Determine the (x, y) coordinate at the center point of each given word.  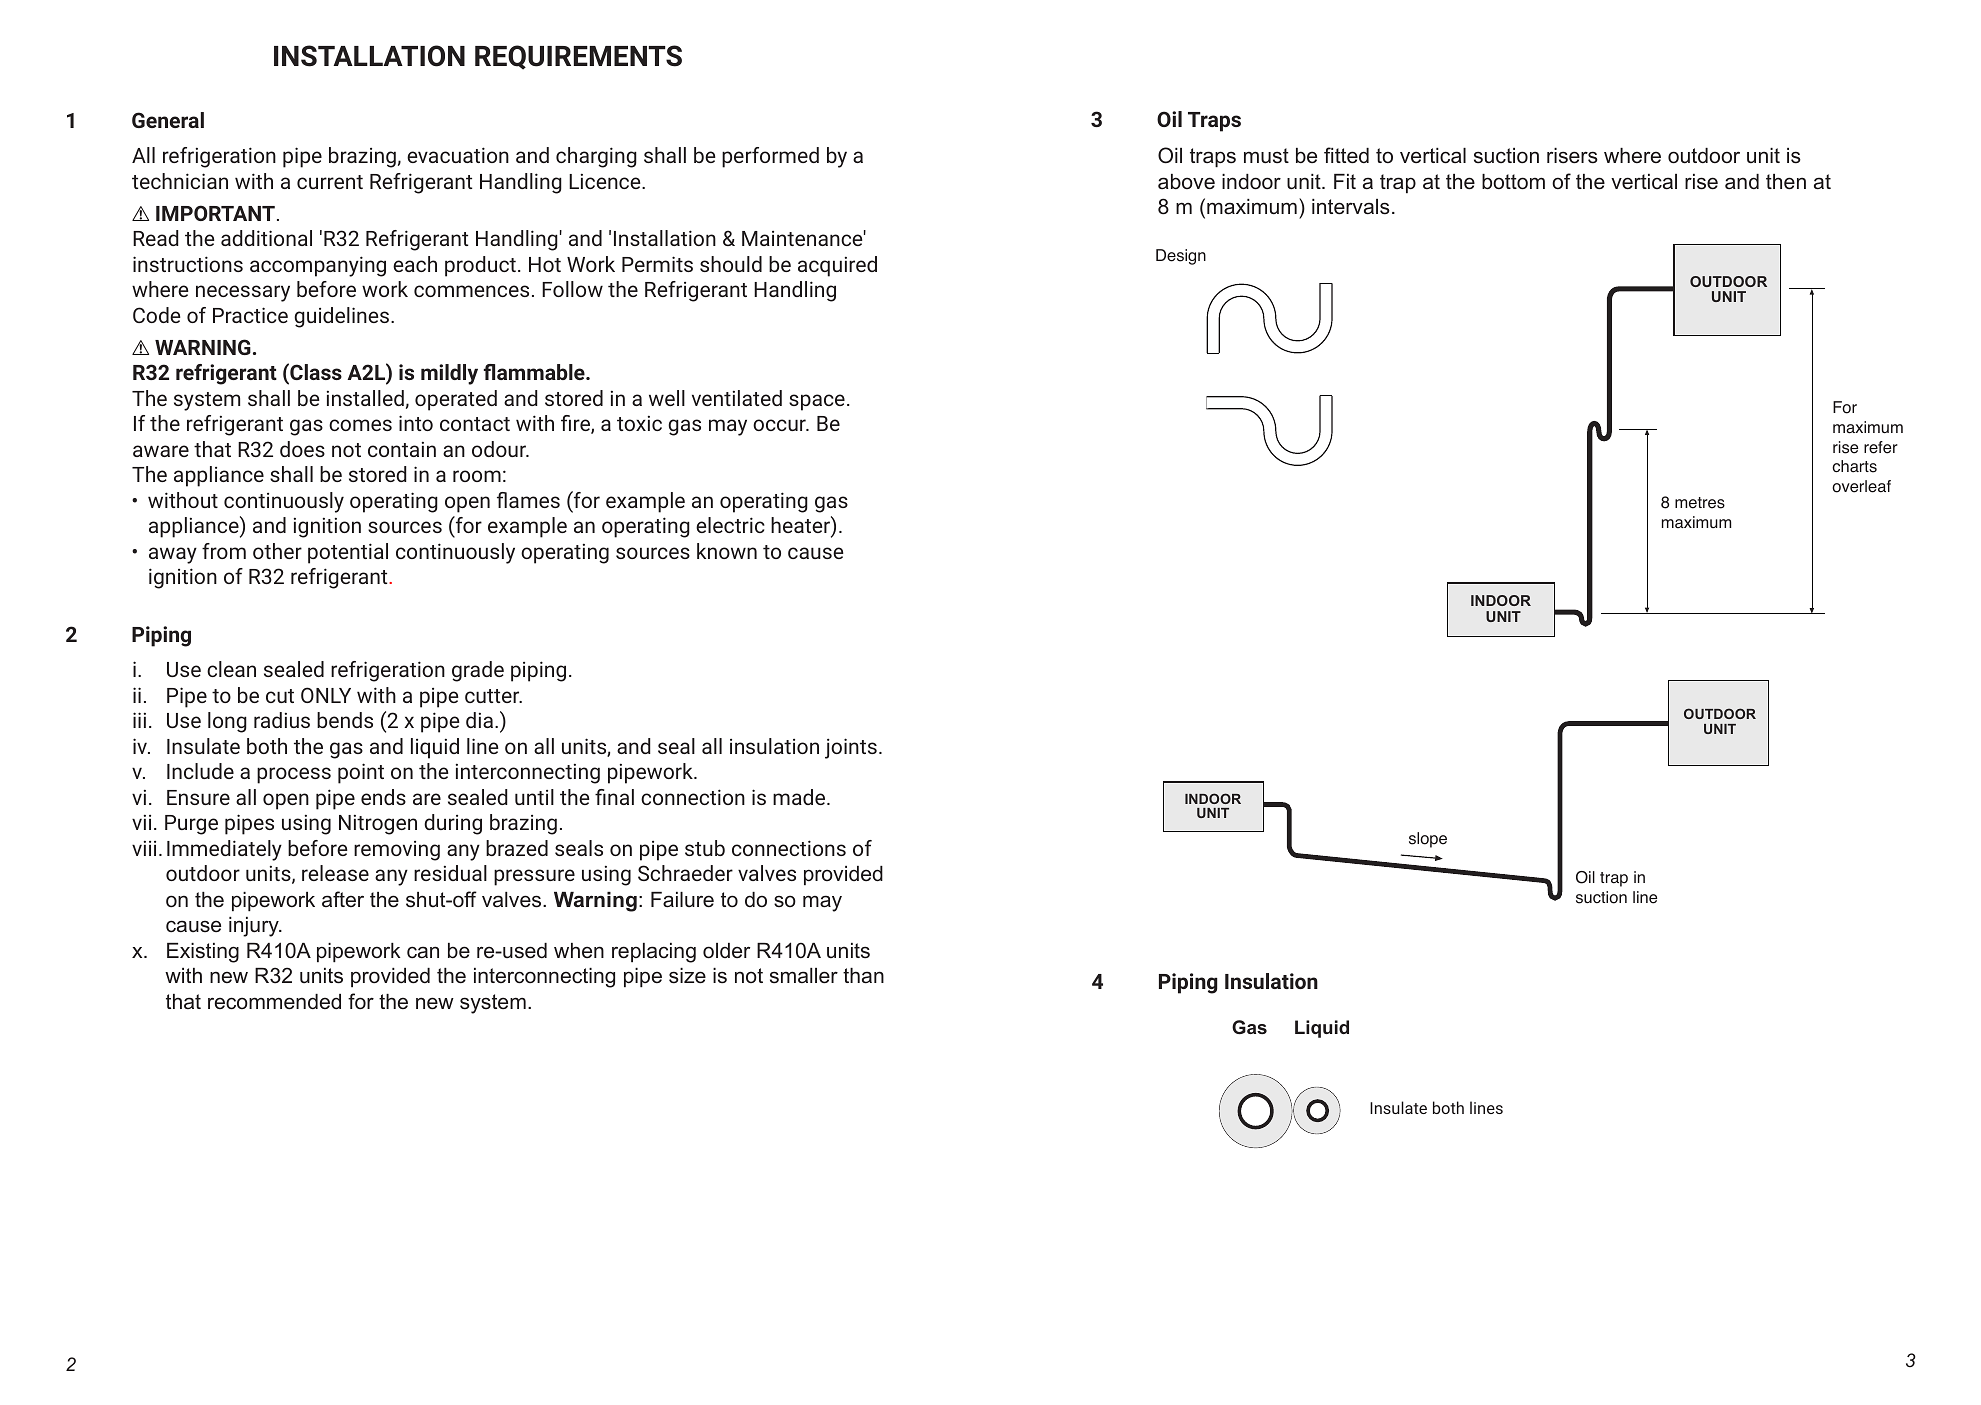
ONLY (326, 695)
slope (1428, 840)
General (168, 120)
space (817, 402)
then (1786, 182)
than (863, 976)
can (423, 952)
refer (1881, 447)
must (1266, 156)
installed (365, 398)
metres (1700, 503)
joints (851, 748)
